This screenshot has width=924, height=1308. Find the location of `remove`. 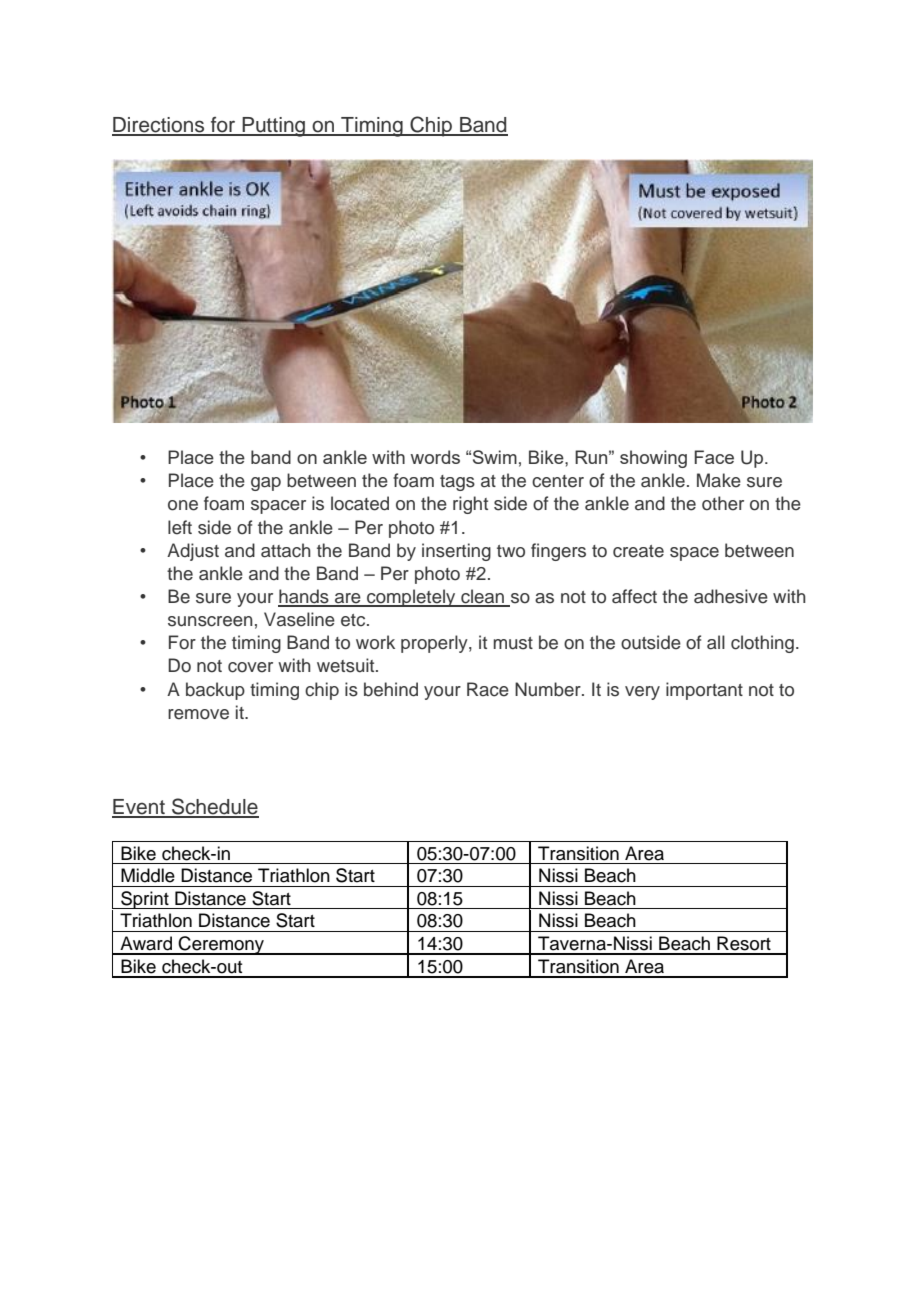

remove is located at coordinates (198, 714).
